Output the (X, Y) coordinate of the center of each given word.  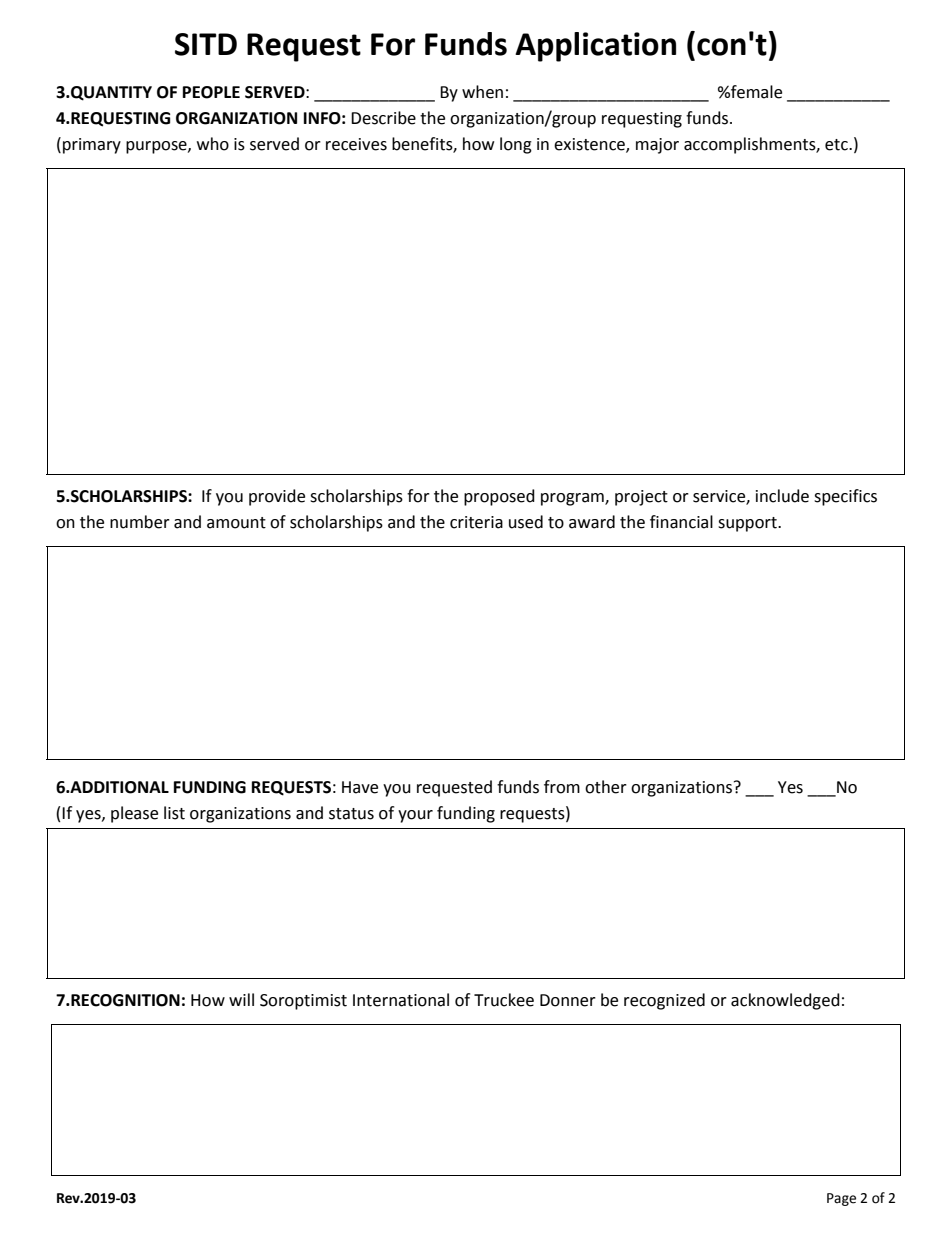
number (140, 522)
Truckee (504, 1000)
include (782, 496)
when (482, 92)
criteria (476, 522)
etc (837, 145)
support (748, 524)
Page (841, 1199)
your (415, 816)
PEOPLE (211, 92)
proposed (499, 497)
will (241, 999)
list (174, 813)
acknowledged (785, 1001)
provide (277, 497)
